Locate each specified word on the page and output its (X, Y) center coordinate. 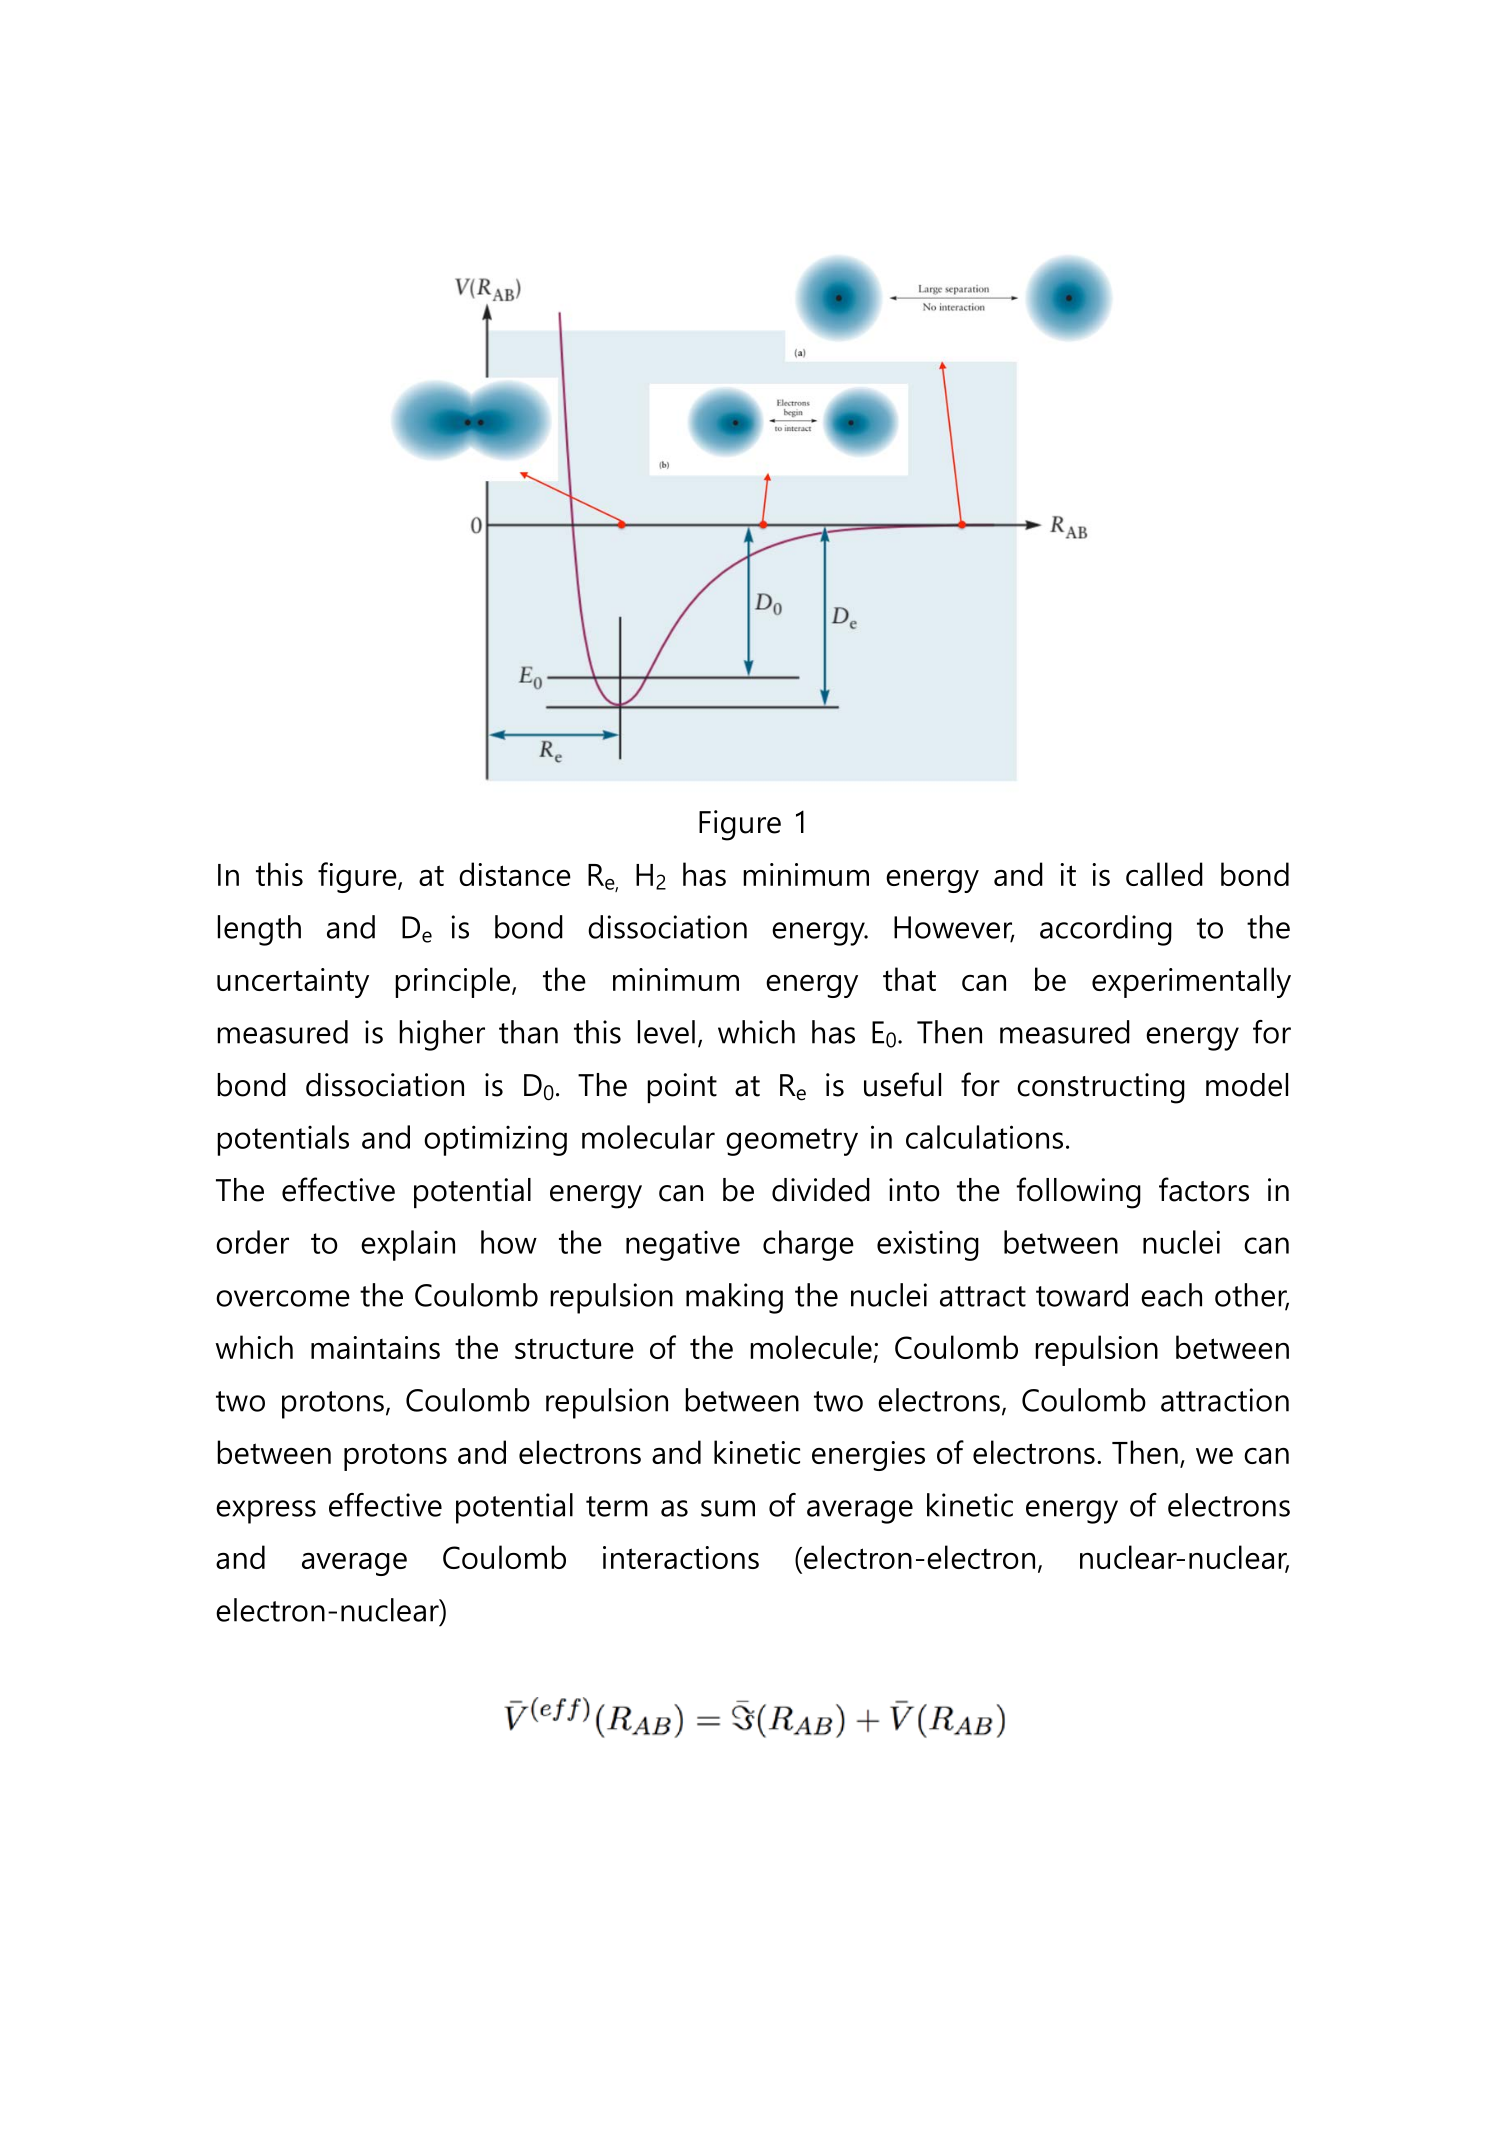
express (266, 1512)
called (1164, 874)
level (666, 1032)
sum (728, 1508)
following (1079, 1193)
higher (442, 1035)
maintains (375, 1347)
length (259, 930)
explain (408, 1245)
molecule (811, 1347)
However (954, 928)
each (1171, 1295)
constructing (1101, 1088)
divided (821, 1190)
